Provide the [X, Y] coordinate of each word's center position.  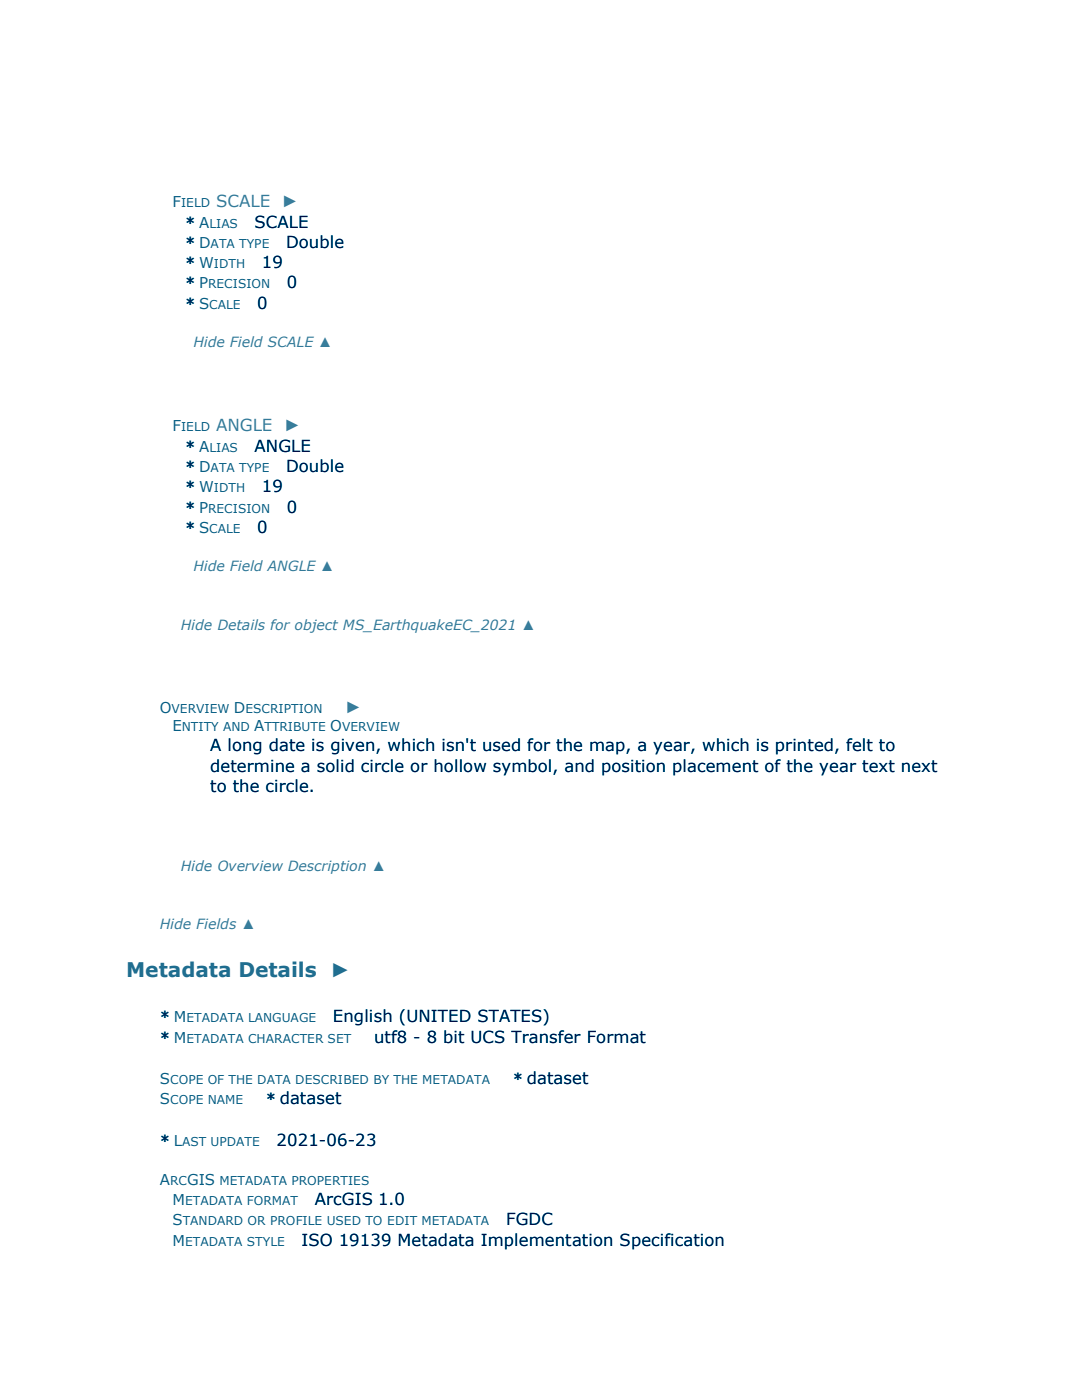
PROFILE [296, 1220]
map [608, 748]
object [316, 626]
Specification [672, 1241]
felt [859, 745]
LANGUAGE [282, 1017]
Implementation [546, 1241]
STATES [511, 1016]
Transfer [546, 1037]
